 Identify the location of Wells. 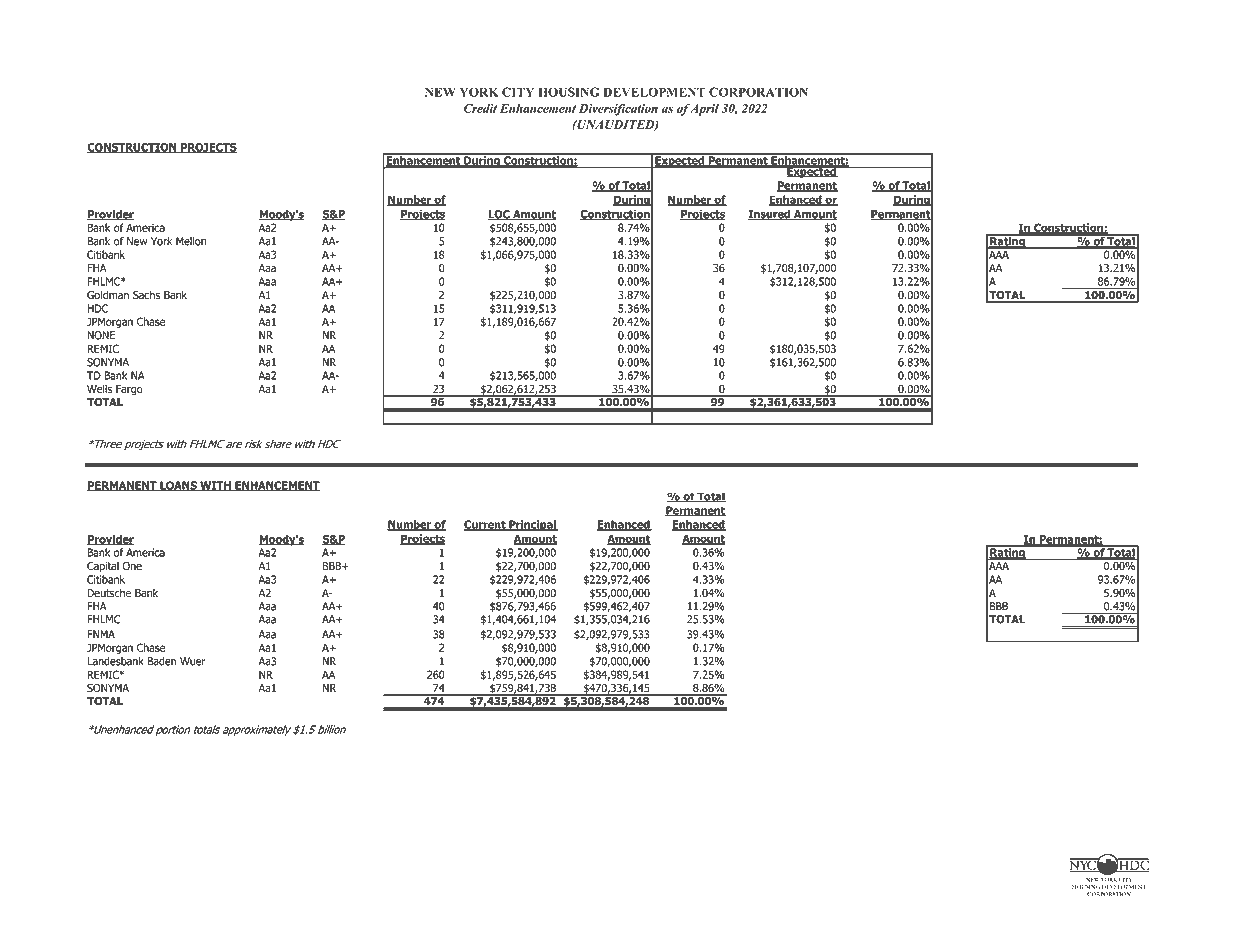
(99, 389).
